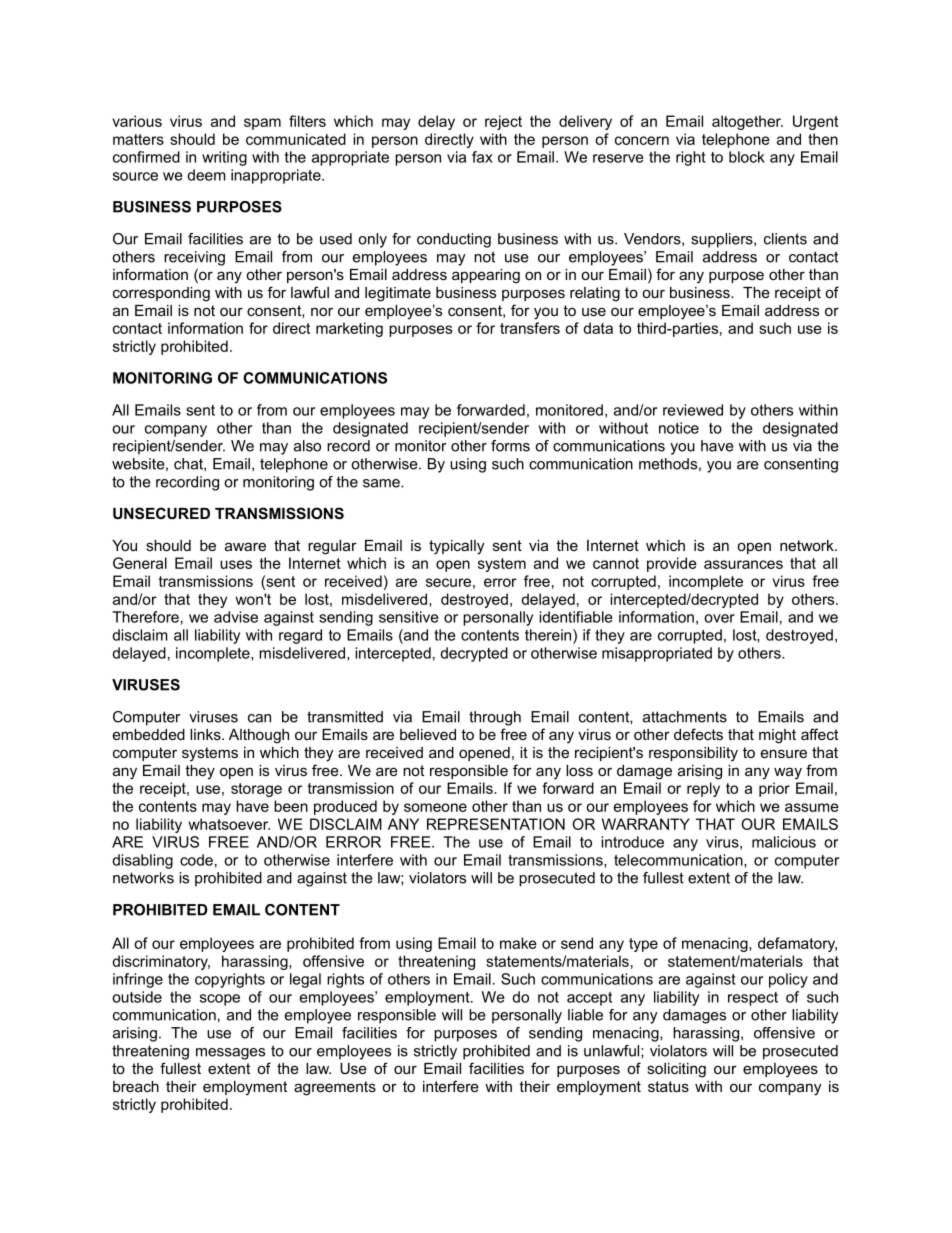 The width and height of the screenshot is (952, 1233). I want to click on writing, so click(224, 158).
